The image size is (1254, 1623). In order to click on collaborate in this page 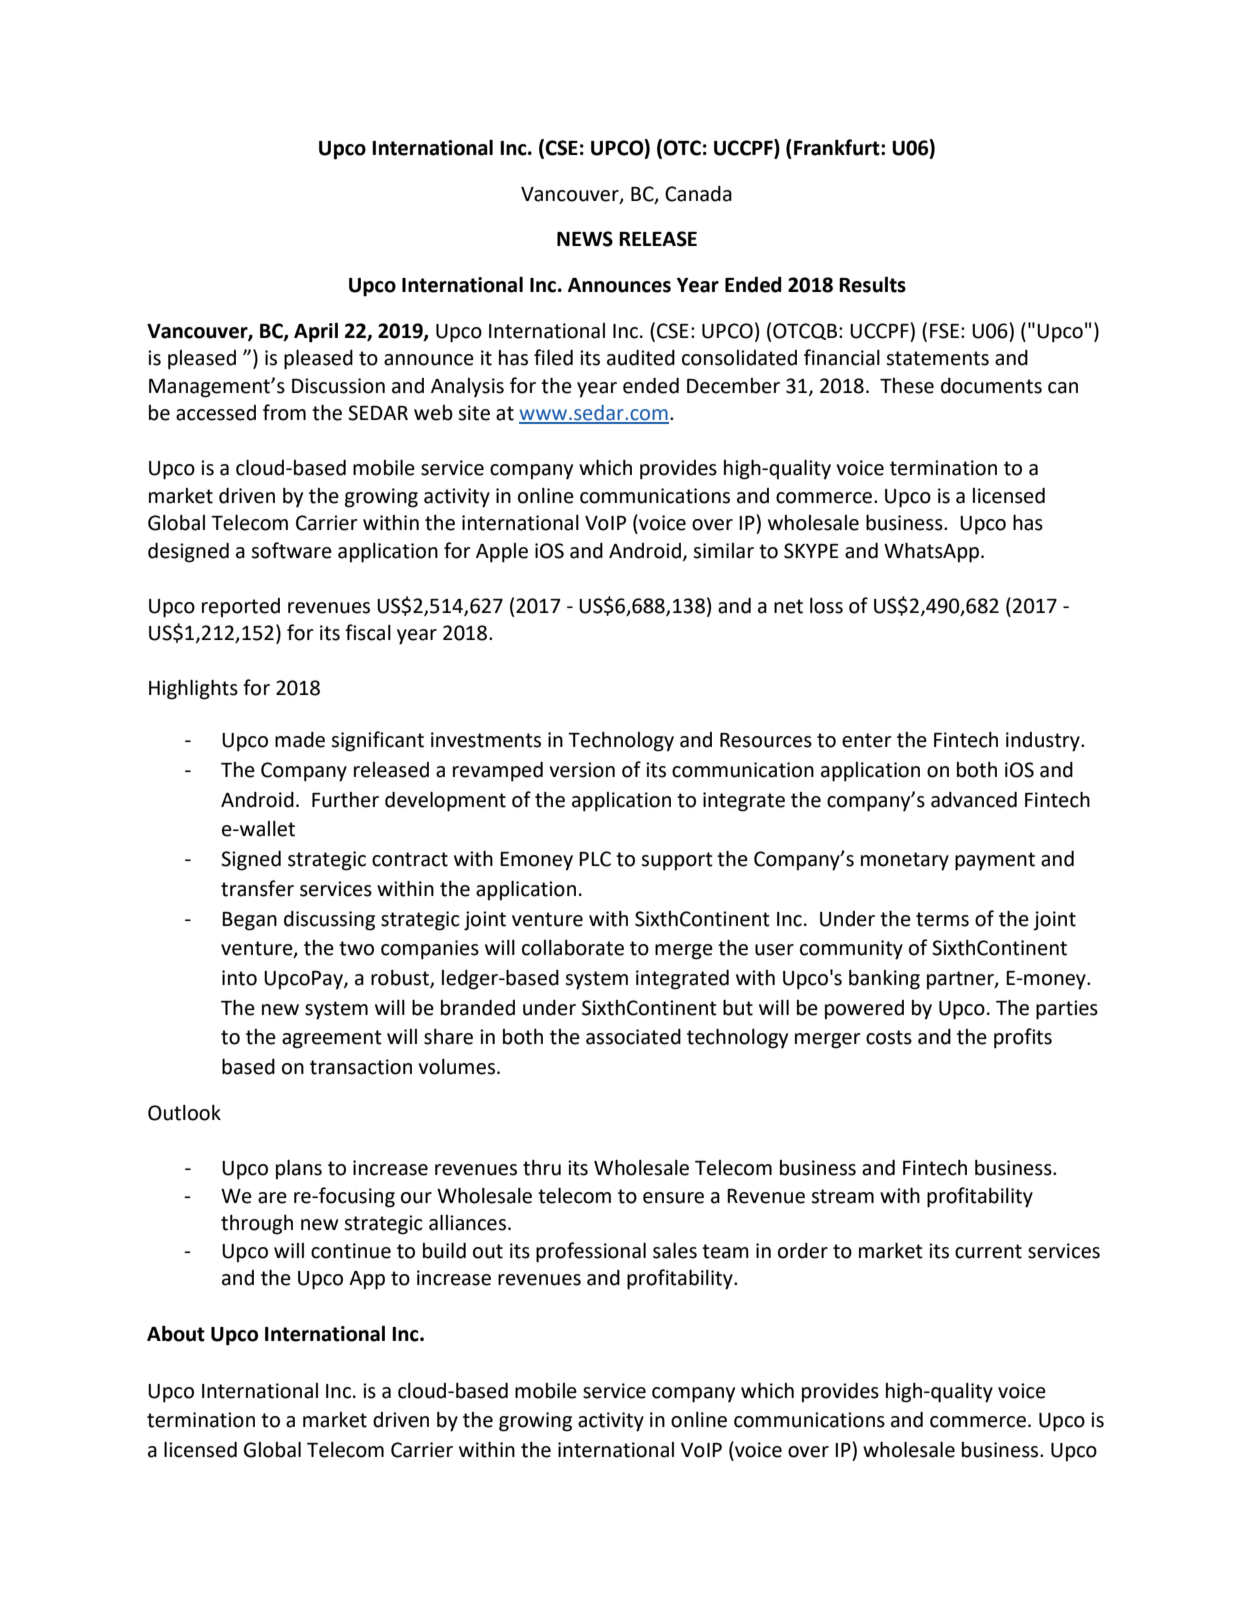, I will do `click(573, 948)`.
